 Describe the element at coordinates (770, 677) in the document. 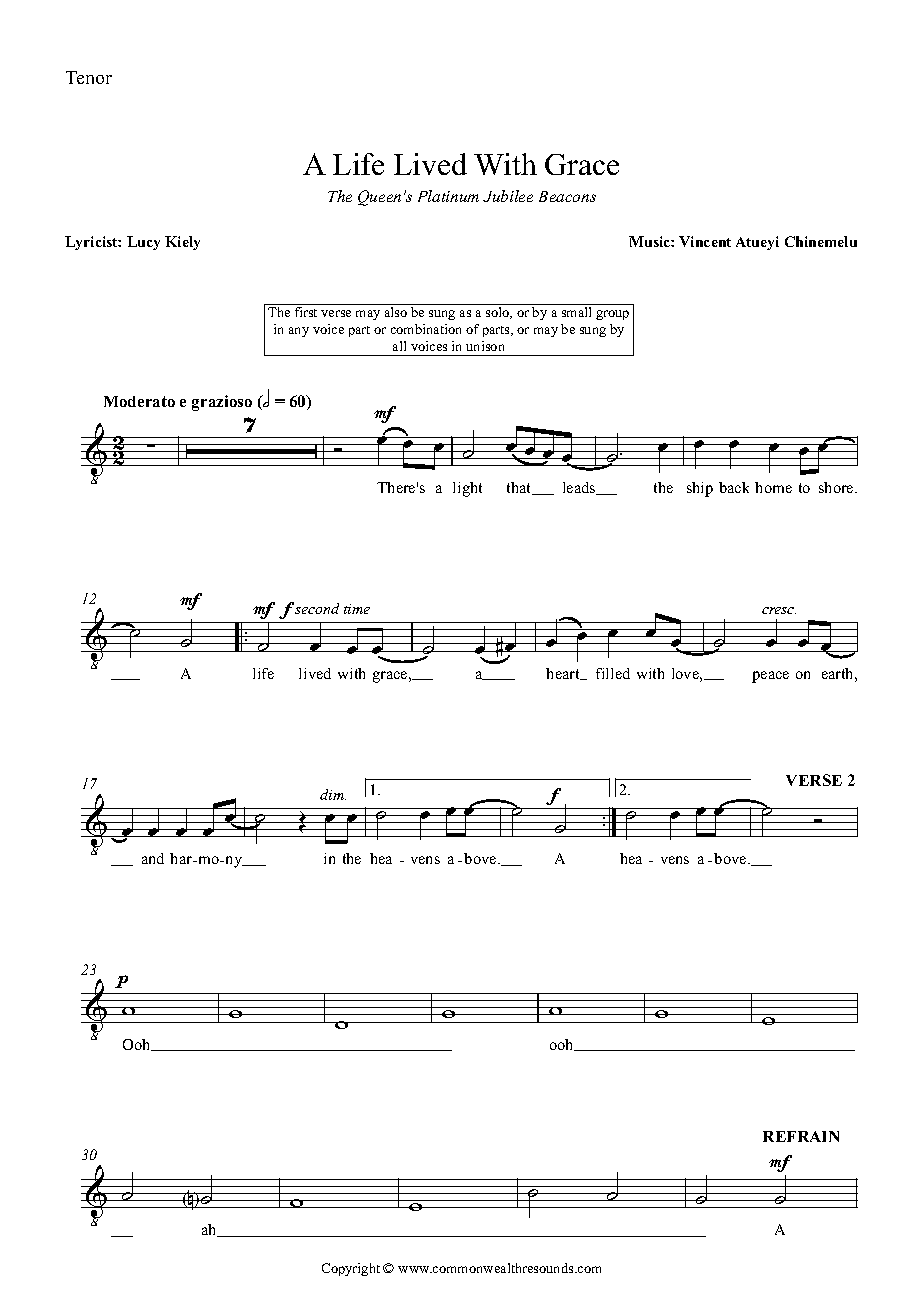

I see `peace` at that location.
